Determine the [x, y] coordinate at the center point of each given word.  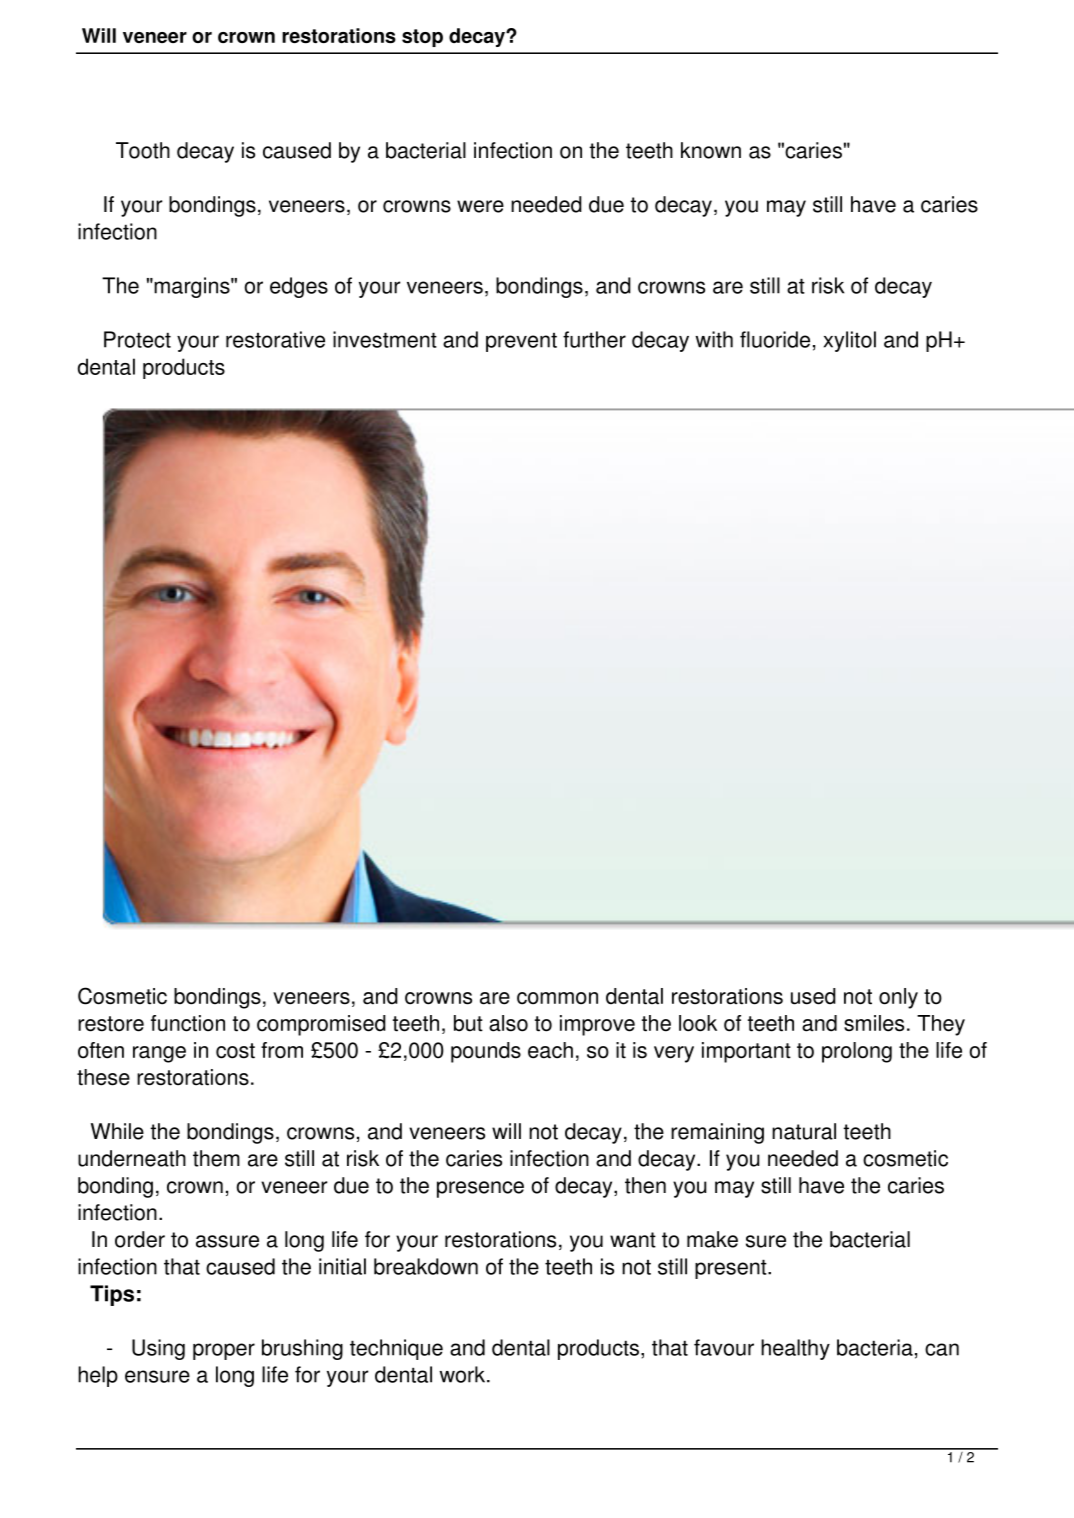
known [711, 150]
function [188, 1023]
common [557, 998]
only [898, 998]
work [463, 1374]
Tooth [143, 150]
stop [422, 38]
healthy [795, 1349]
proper [224, 1351]
